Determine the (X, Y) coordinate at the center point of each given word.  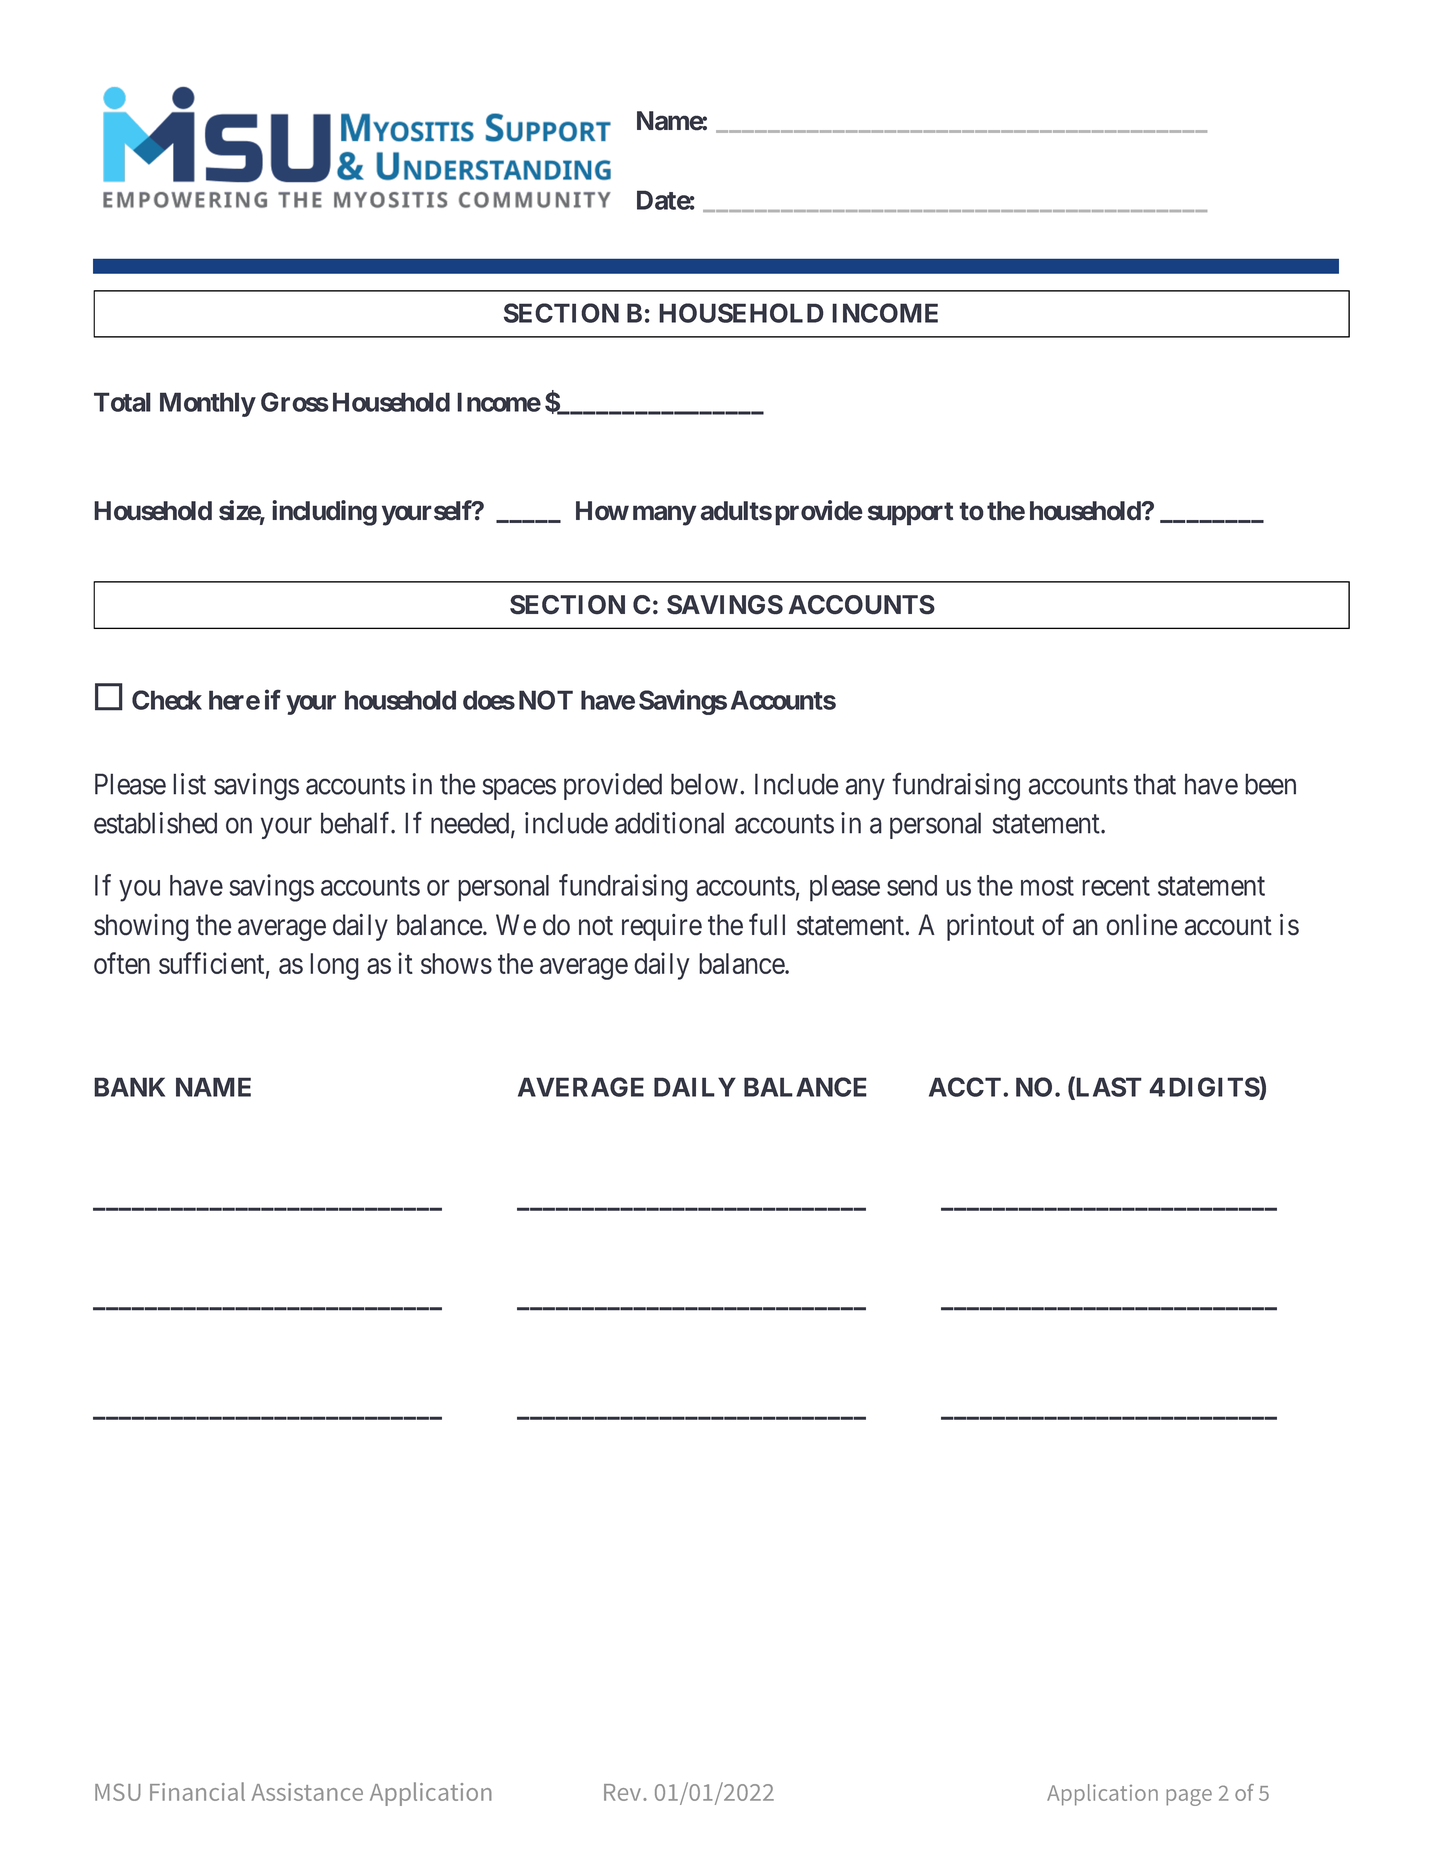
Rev (624, 1792)
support (910, 514)
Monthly (208, 404)
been (1270, 784)
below (704, 784)
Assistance (307, 1792)
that (1155, 784)
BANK (129, 1087)
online (1142, 925)
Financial (197, 1791)
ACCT (965, 1087)
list (189, 784)
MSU (118, 1792)
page (1189, 1797)
